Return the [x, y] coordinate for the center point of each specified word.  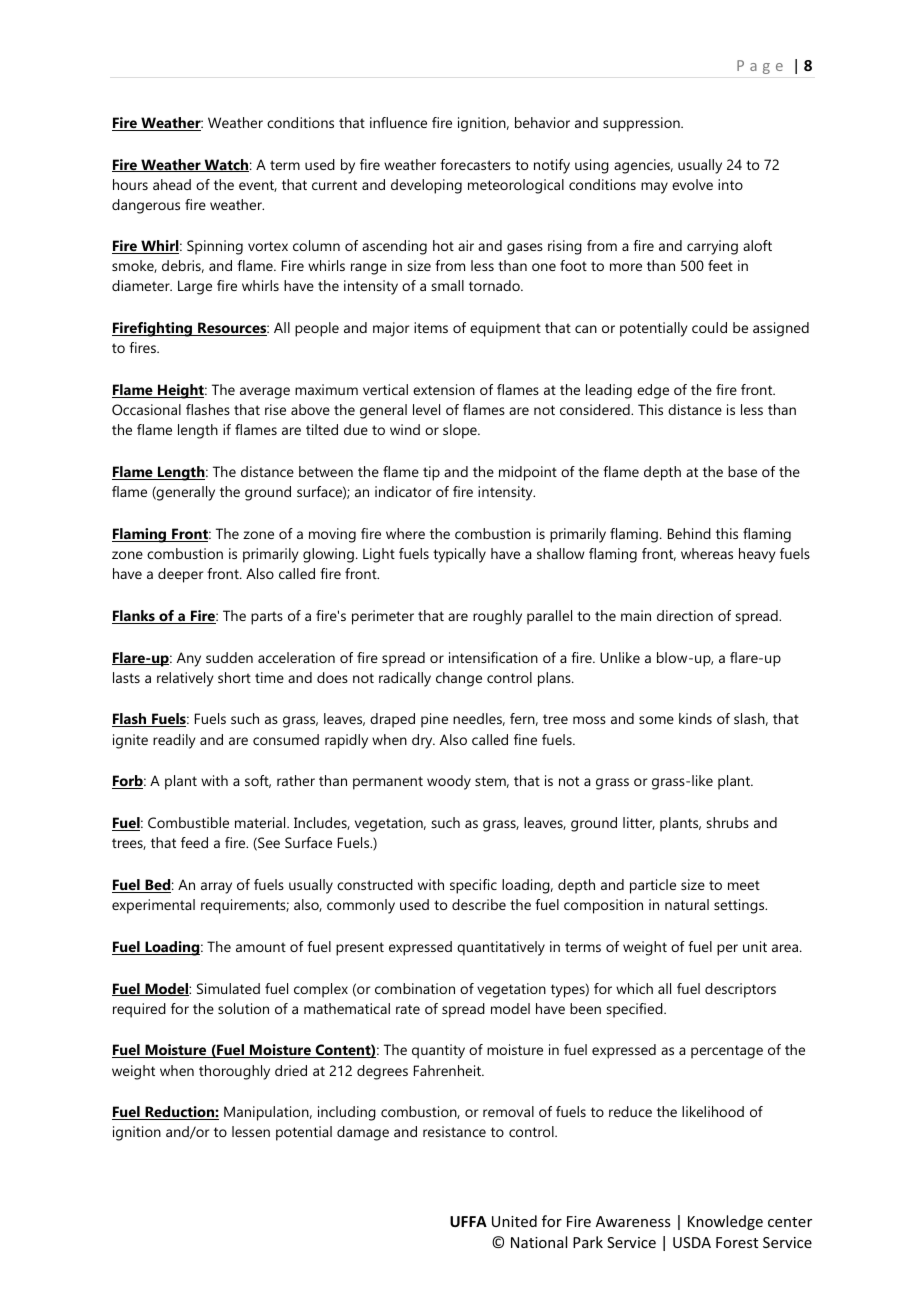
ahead [172, 184]
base [742, 471]
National [539, 1242]
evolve [692, 184]
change [459, 679]
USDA [692, 1242]
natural [687, 904]
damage [363, 1133]
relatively [185, 679]
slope [461, 431]
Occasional [146, 409]
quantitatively [501, 948]
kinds [695, 718]
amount [261, 947]
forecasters [475, 164]
